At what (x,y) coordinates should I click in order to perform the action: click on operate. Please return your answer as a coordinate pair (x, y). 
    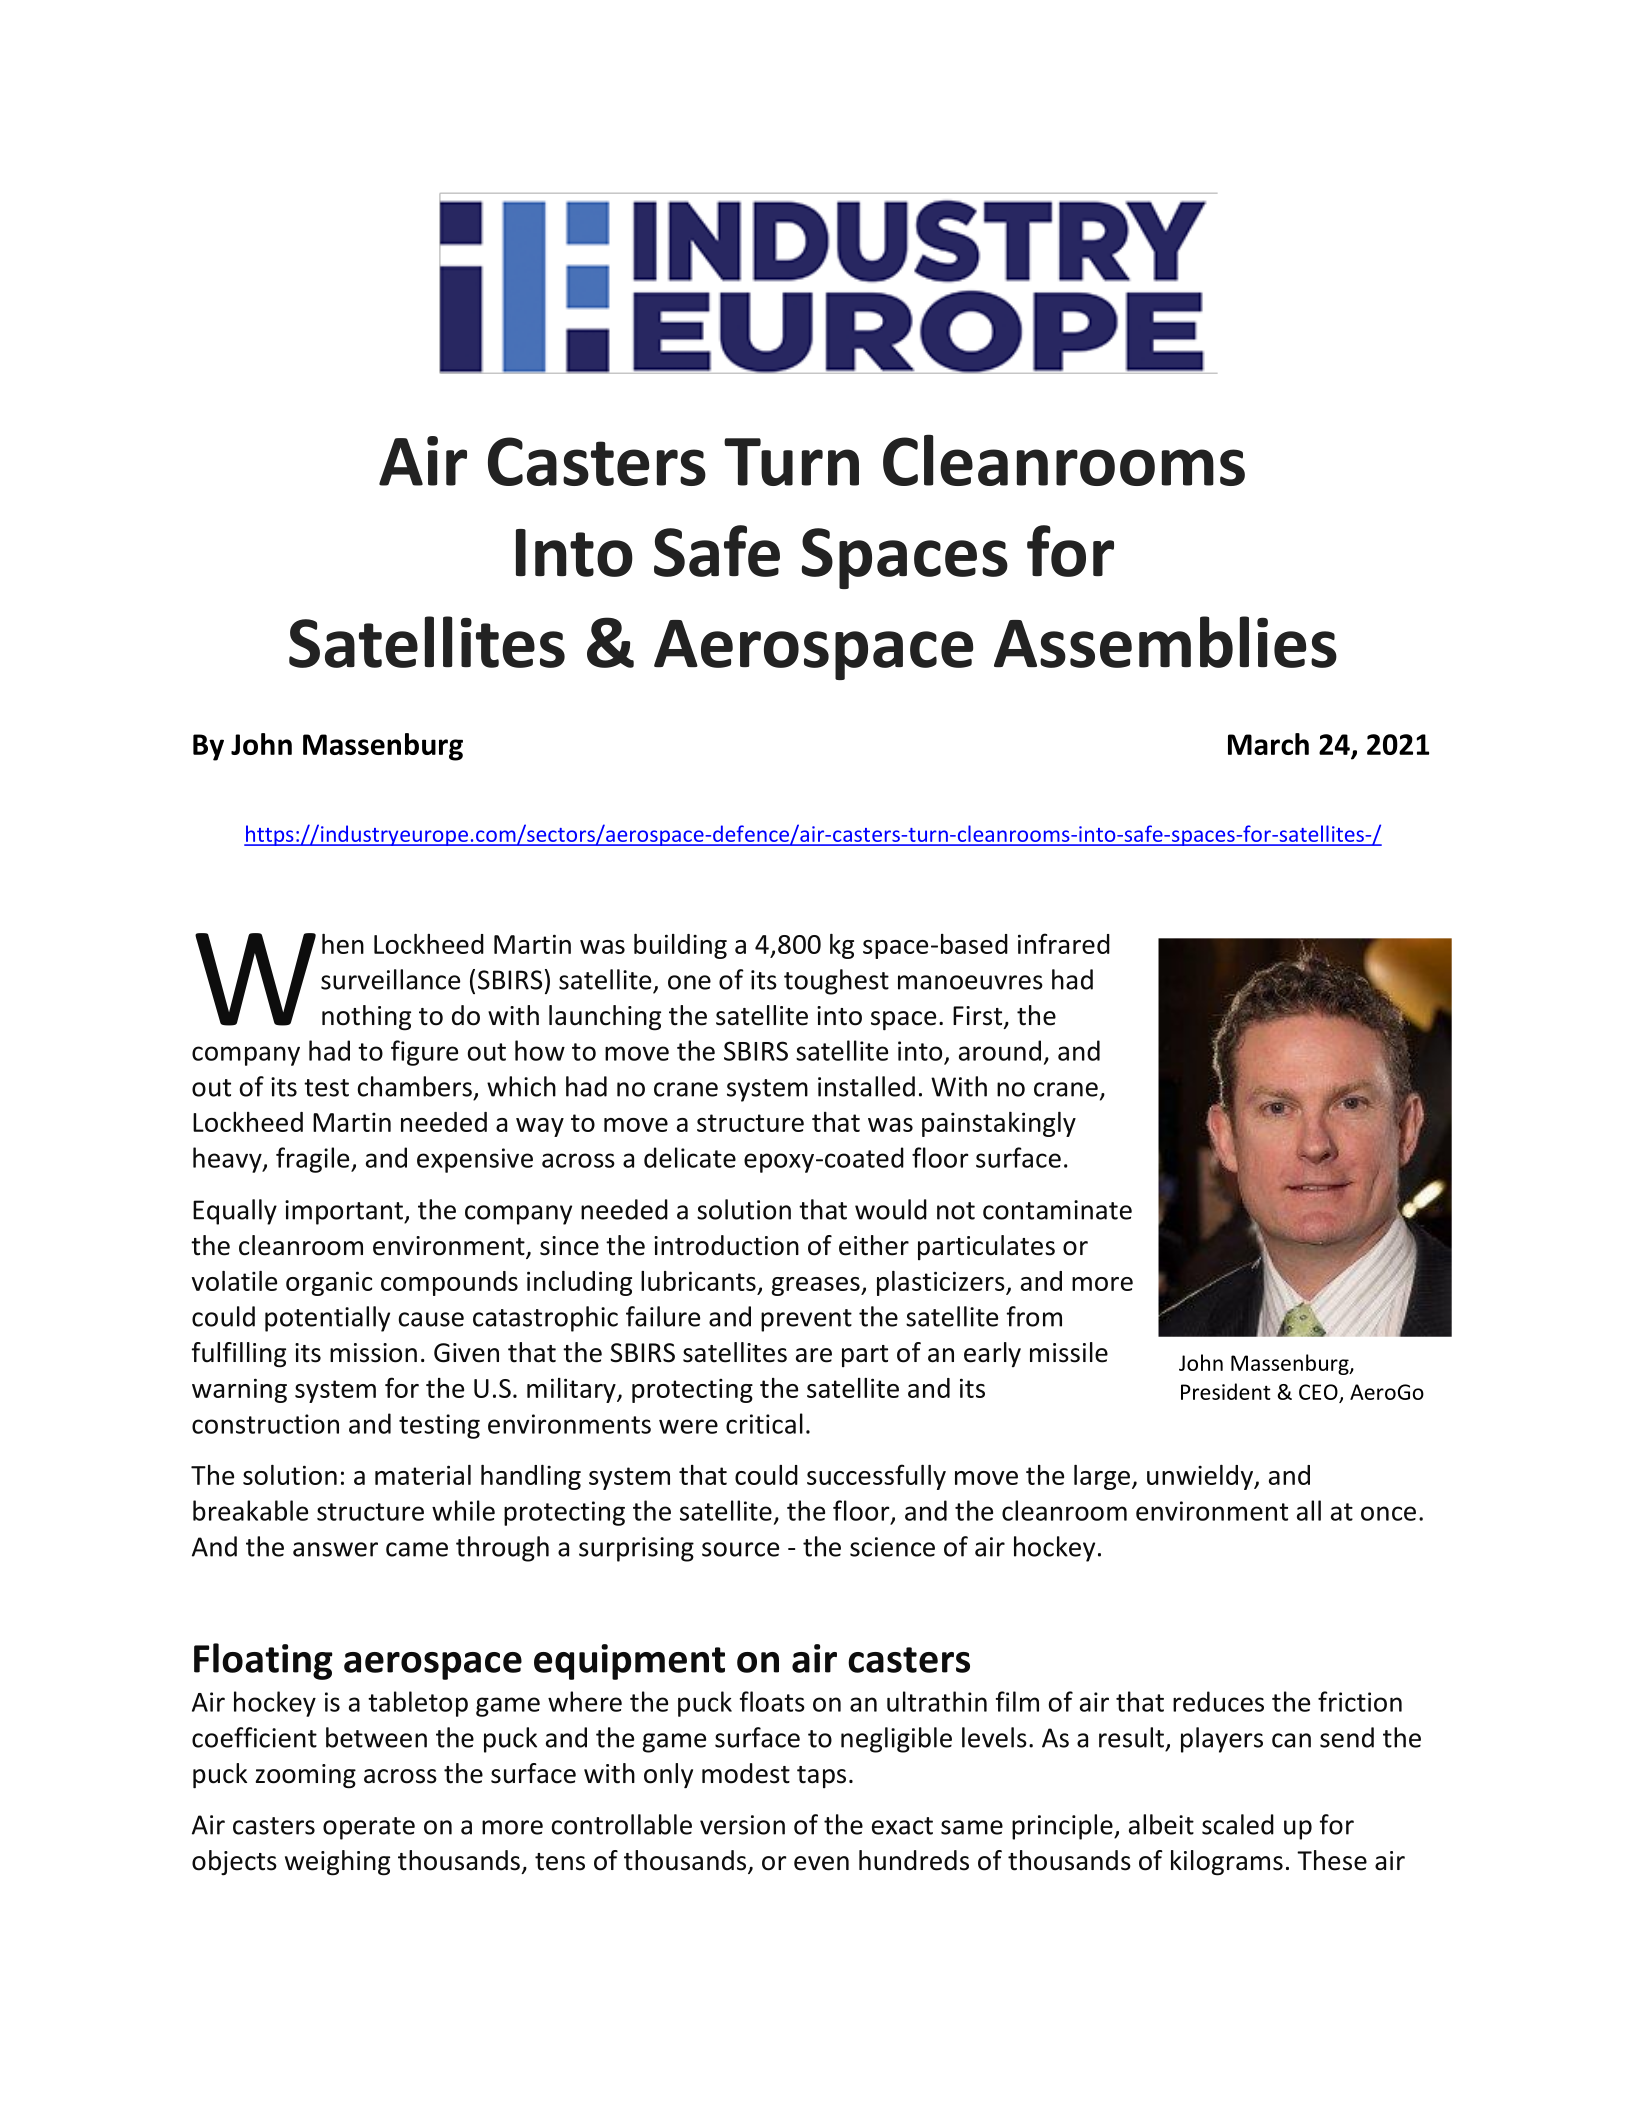
    Looking at the image, I should click on (369, 1828).
